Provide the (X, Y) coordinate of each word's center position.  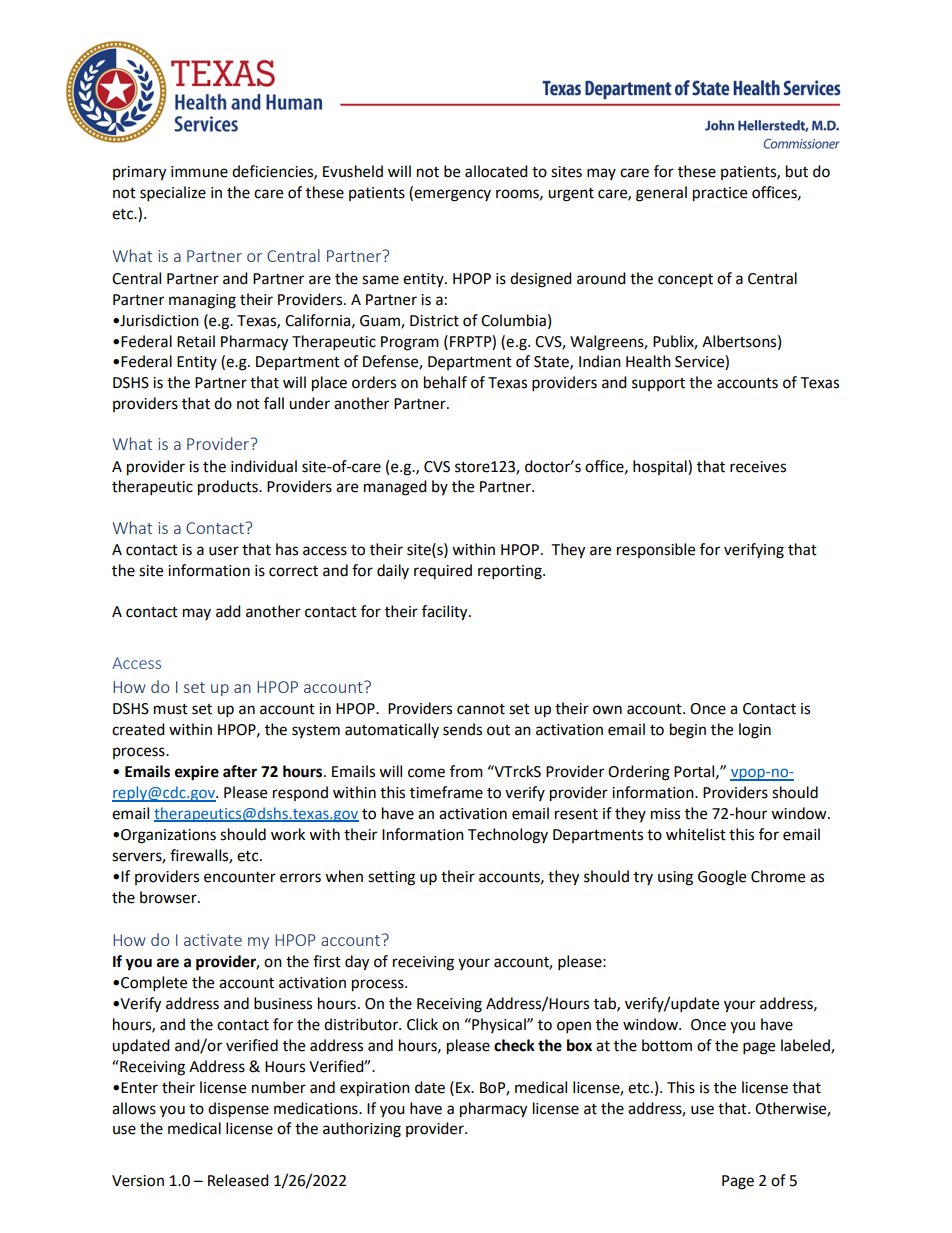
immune (199, 172)
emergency (451, 195)
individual (264, 466)
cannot (481, 709)
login (755, 731)
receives (758, 467)
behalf (445, 382)
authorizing (362, 1130)
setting (391, 878)
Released (238, 1180)
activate (213, 940)
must (171, 709)
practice (720, 194)
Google (722, 878)
